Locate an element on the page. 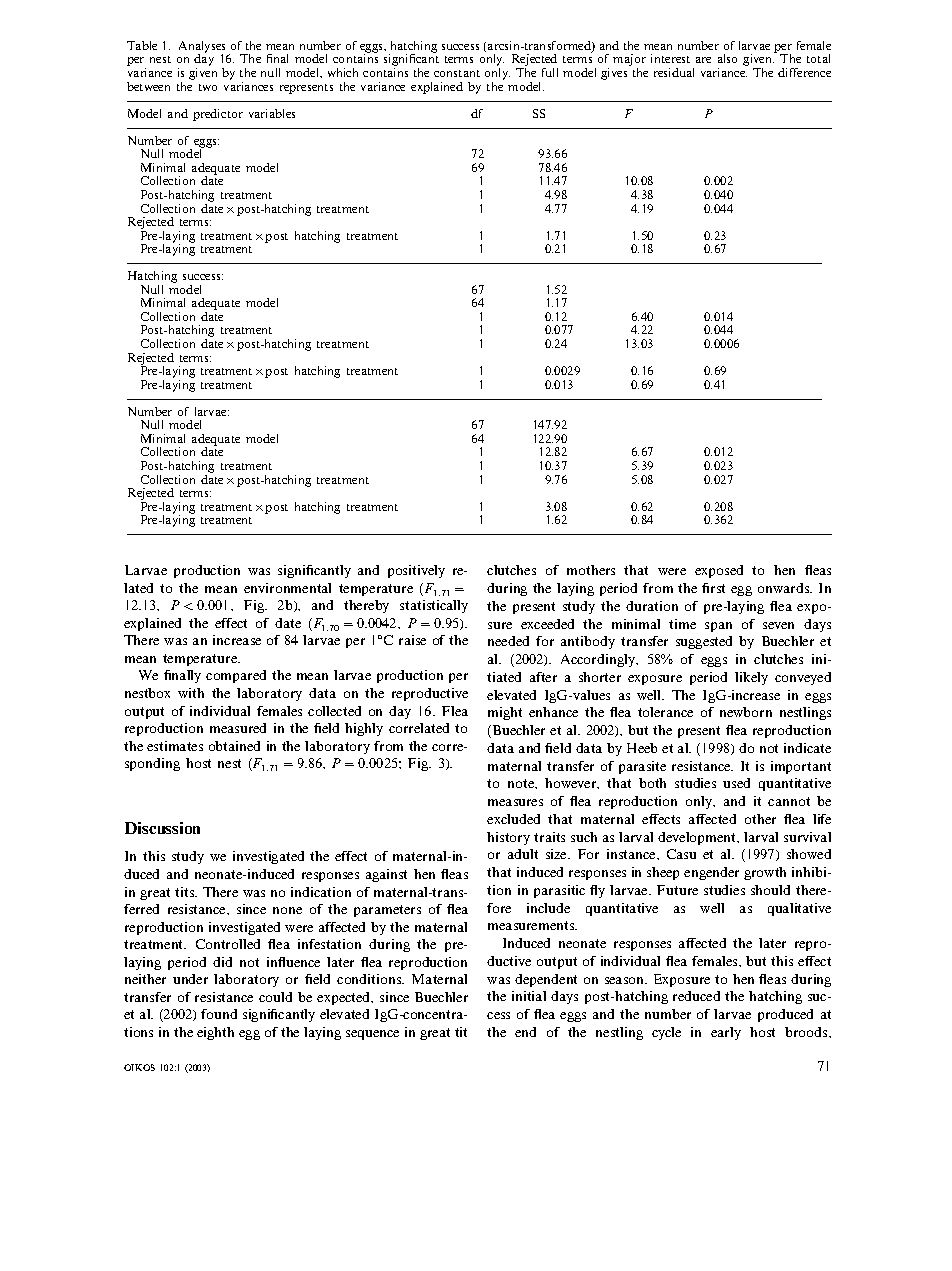 This image has width=952, height=1271. constant is located at coordinates (457, 73).
